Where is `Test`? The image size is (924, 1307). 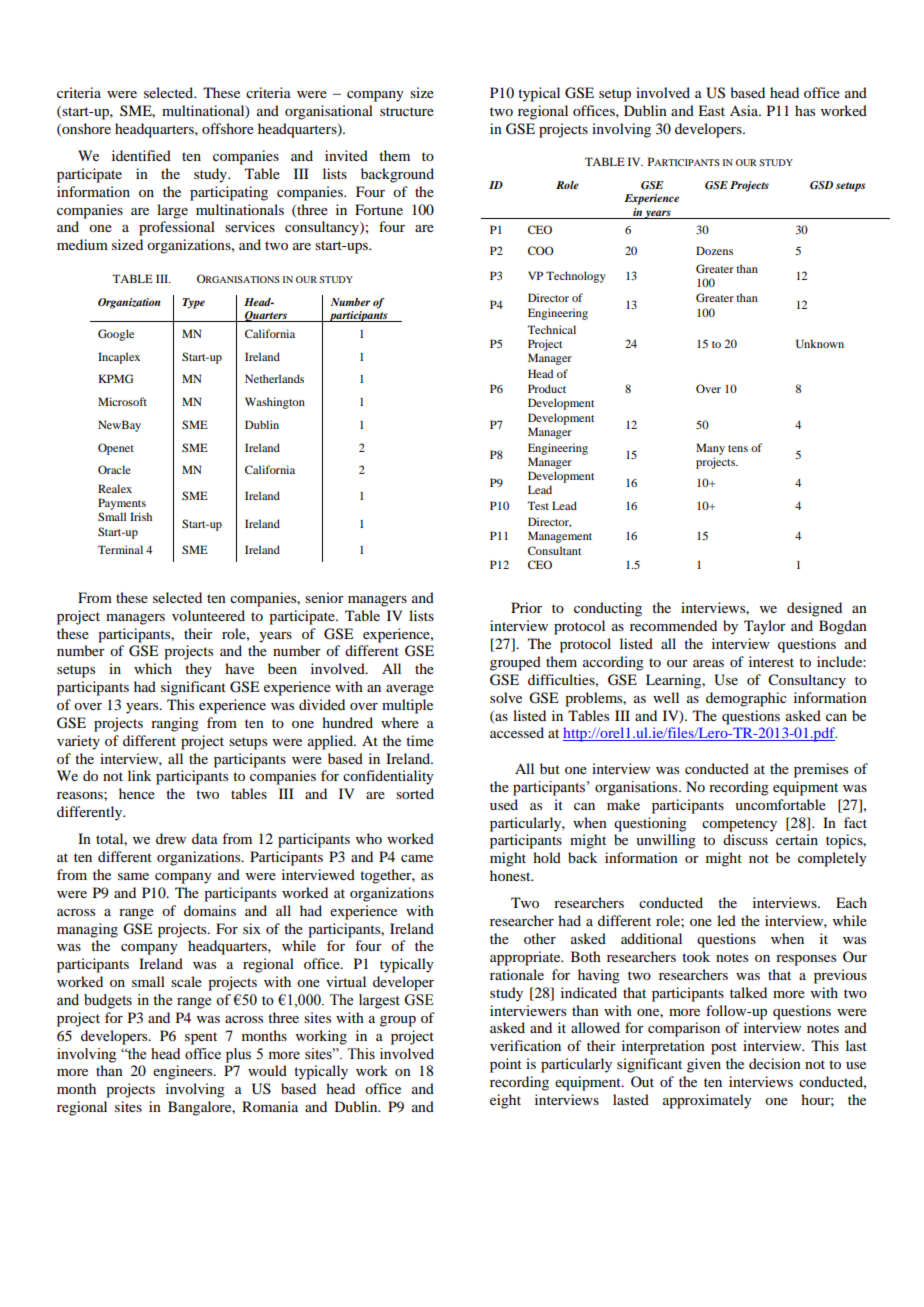
Test is located at coordinates (538, 505).
